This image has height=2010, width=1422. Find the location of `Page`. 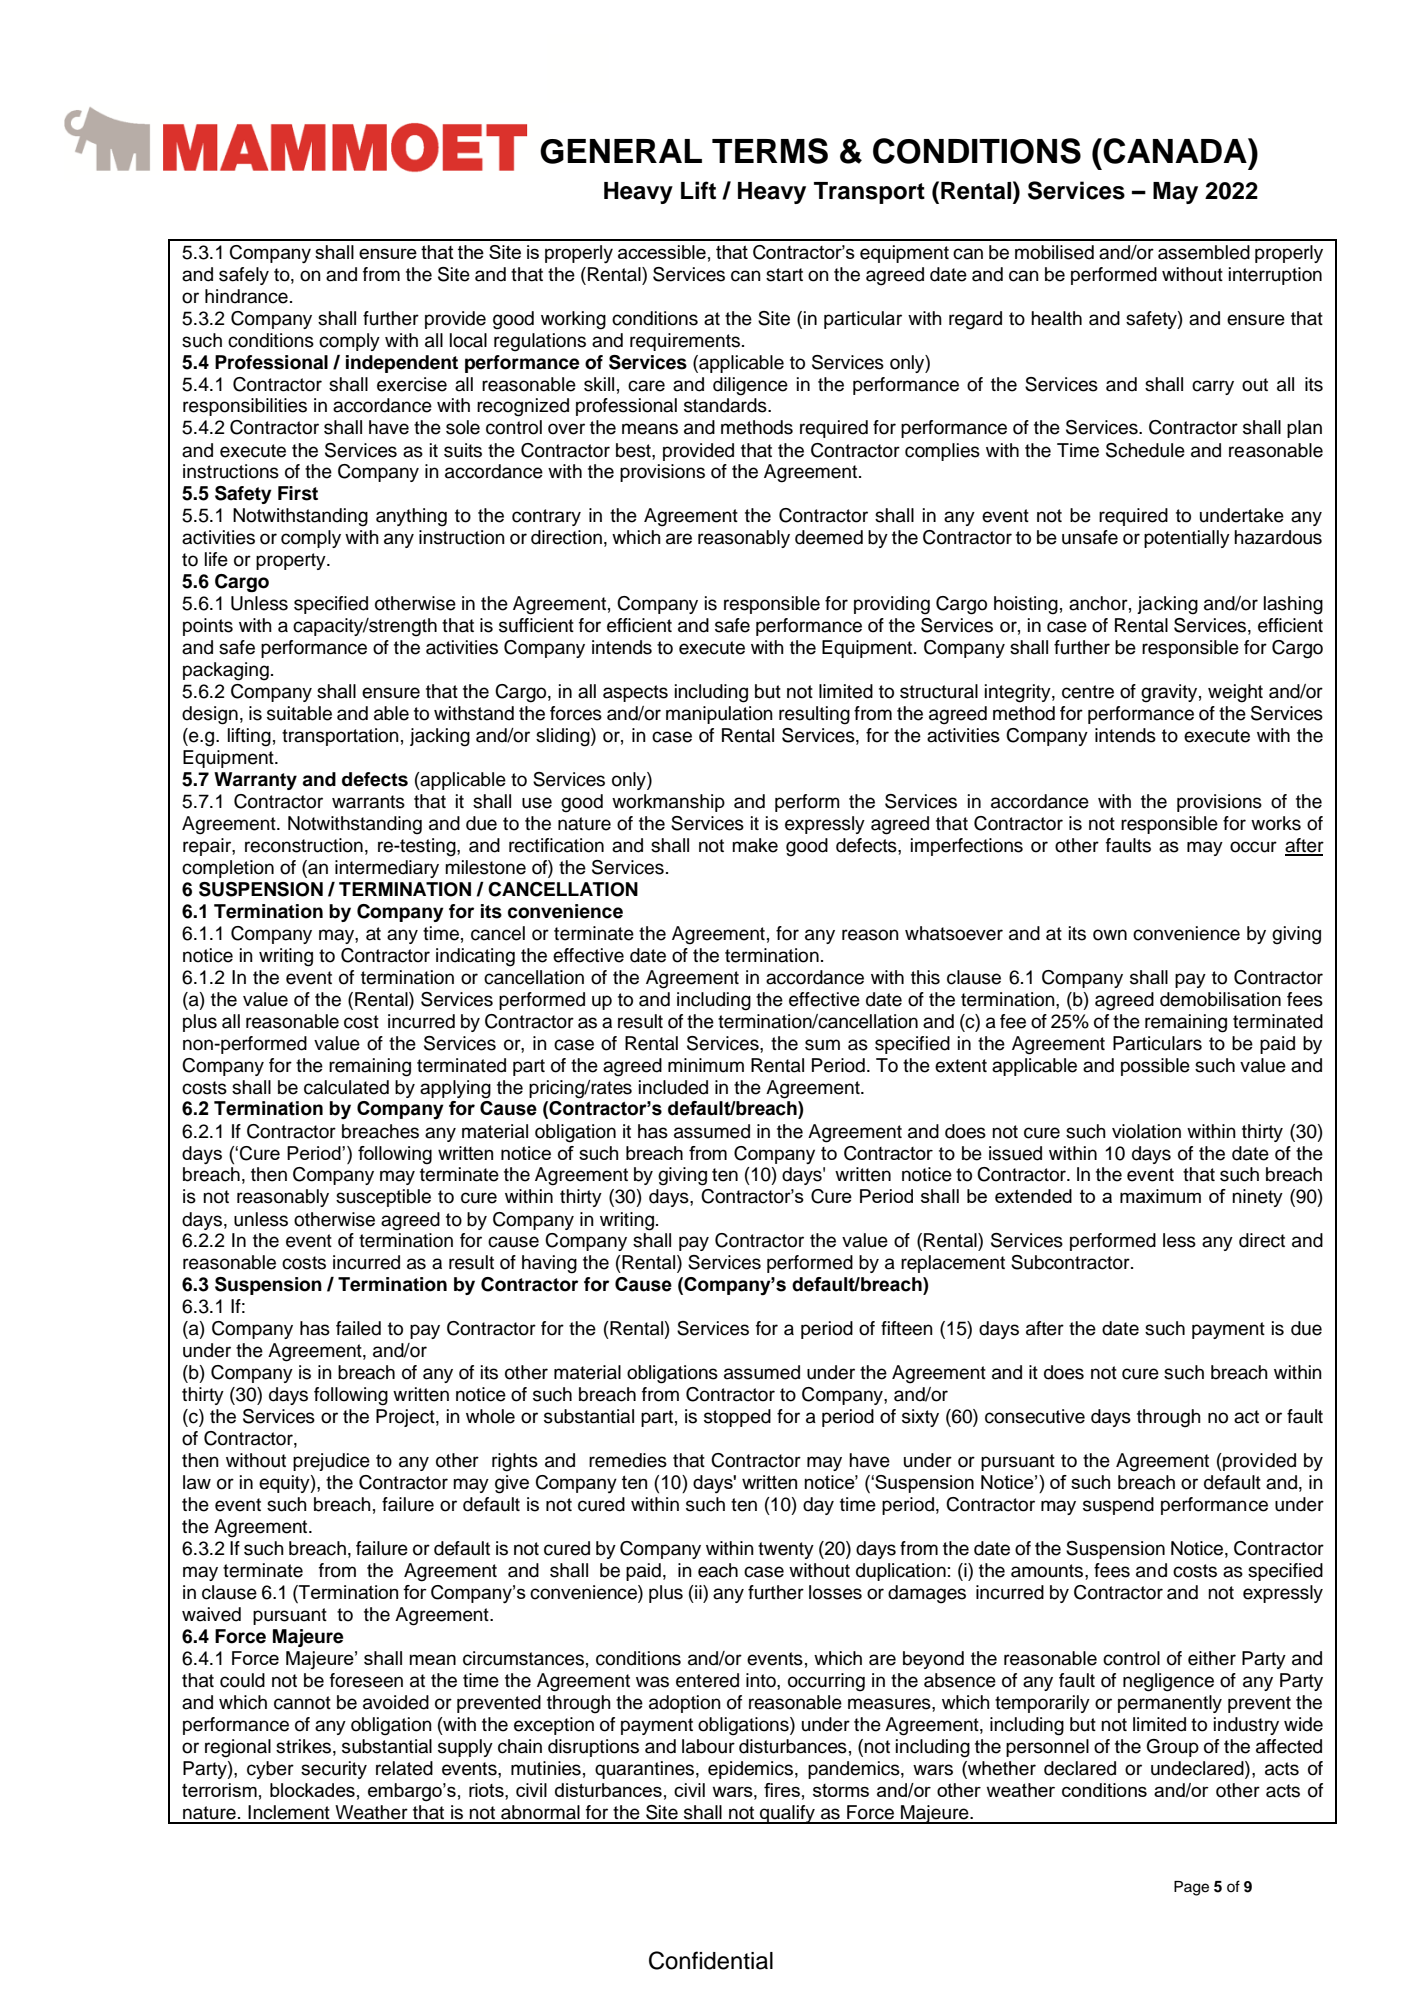

Page is located at coordinates (1191, 1888).
